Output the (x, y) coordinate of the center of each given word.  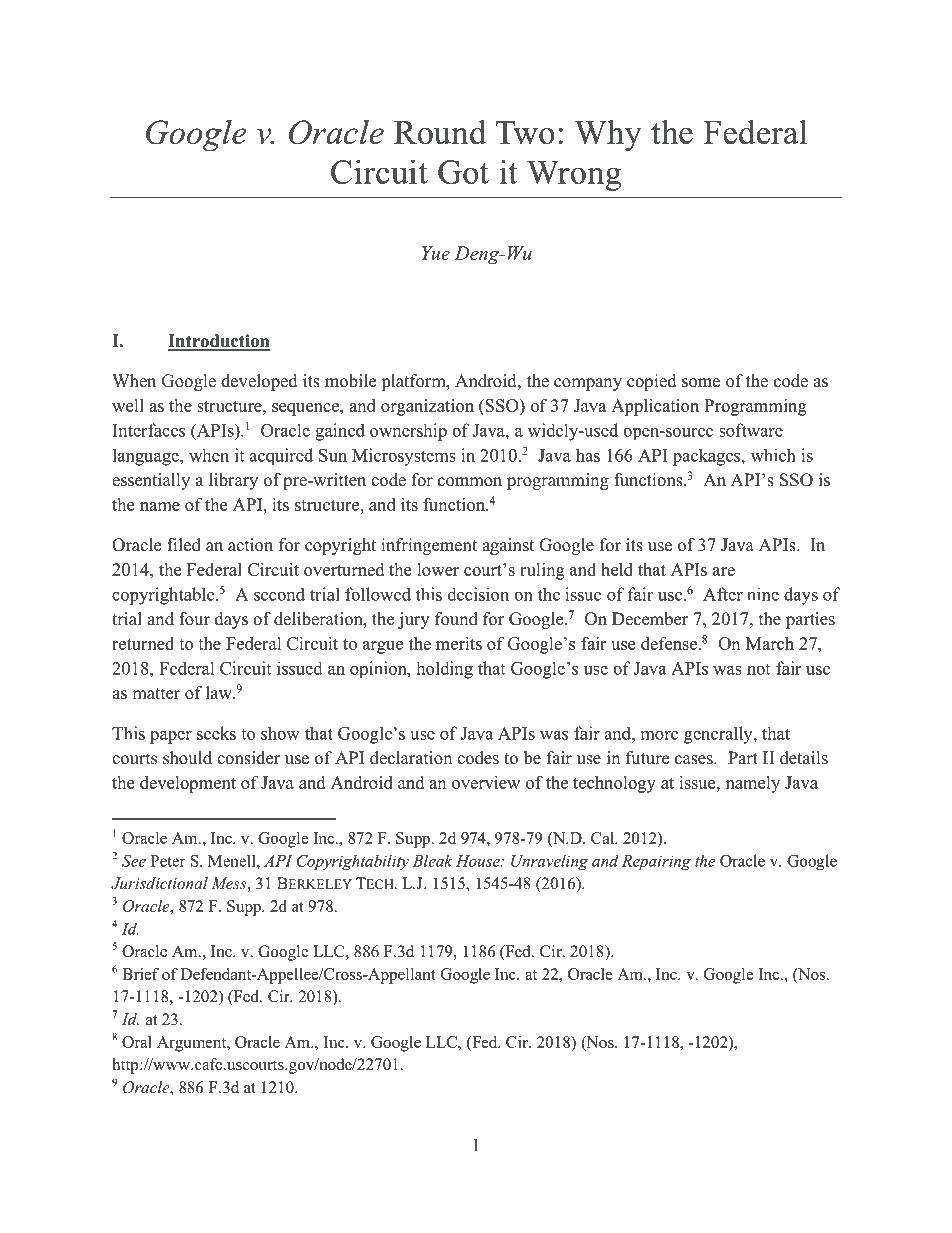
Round (440, 132)
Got (463, 172)
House (479, 861)
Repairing (656, 862)
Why (608, 135)
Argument (193, 1044)
